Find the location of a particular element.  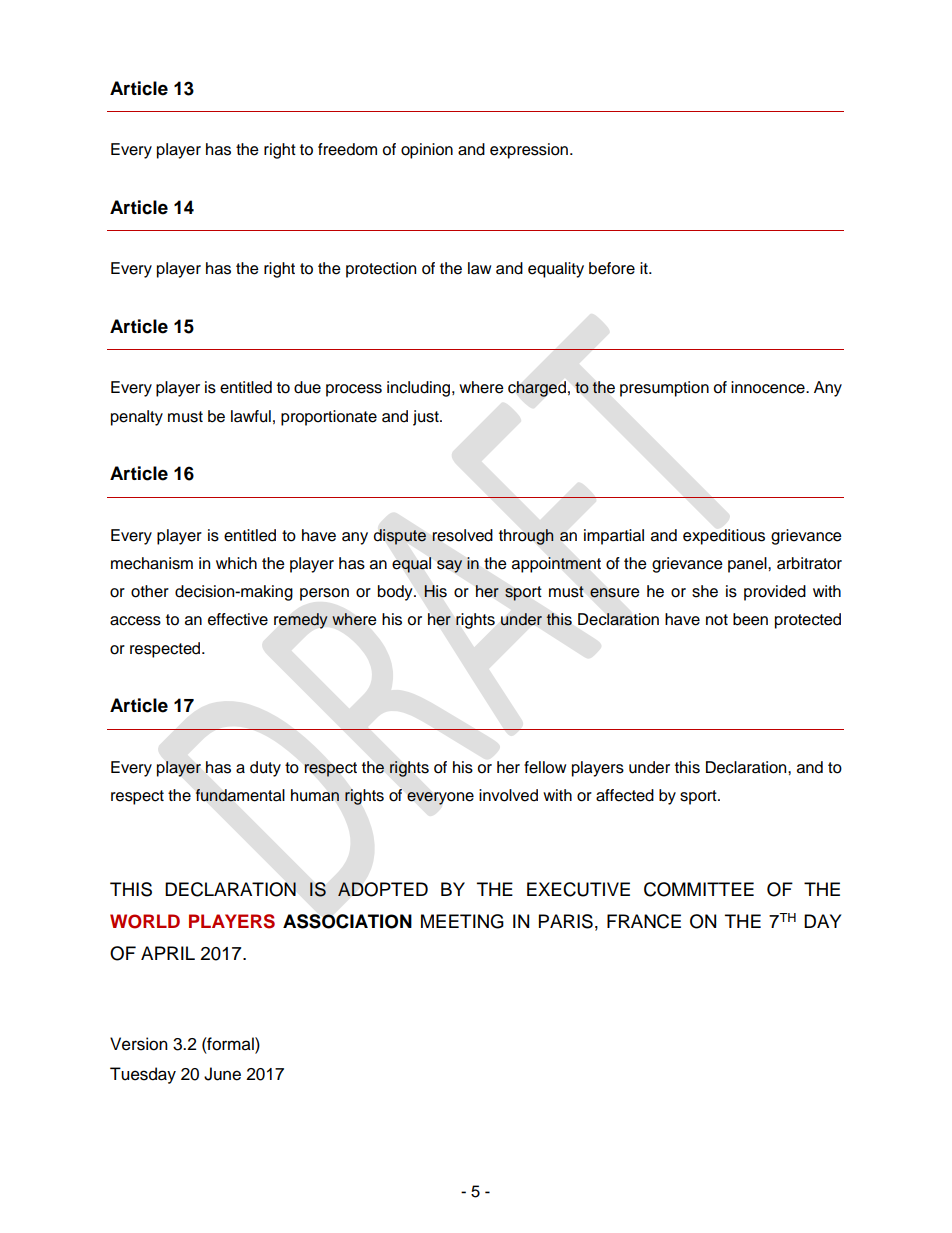

say is located at coordinates (449, 566).
